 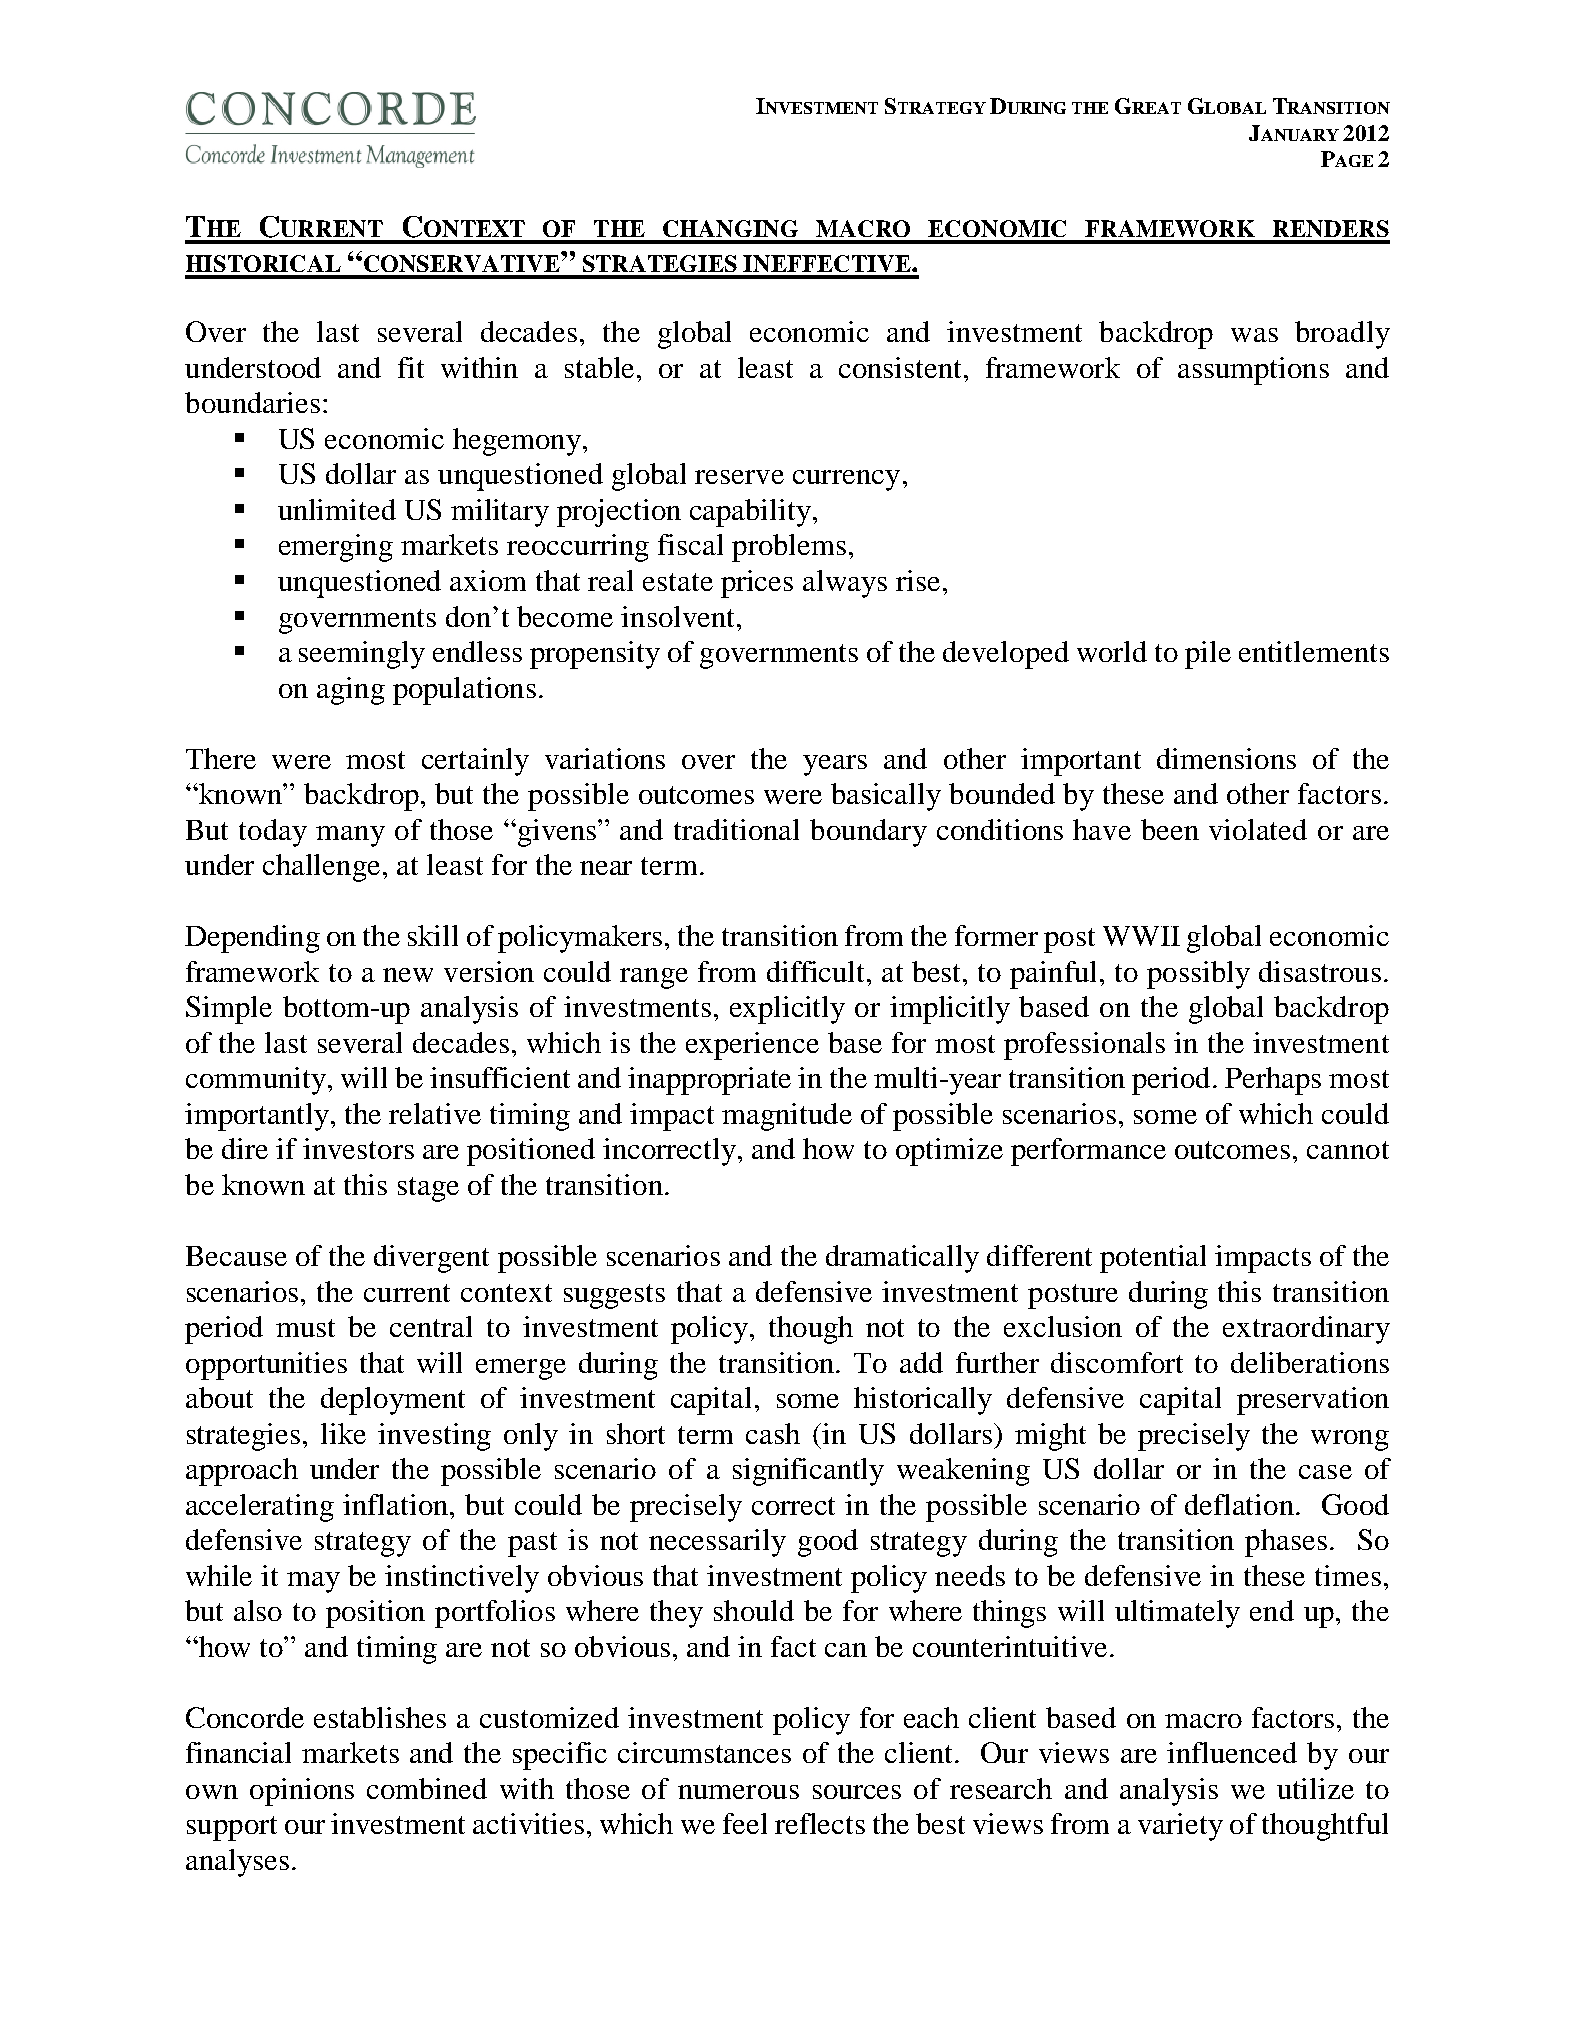 What do you see at coordinates (411, 367) in the page?
I see `fit` at bounding box center [411, 367].
